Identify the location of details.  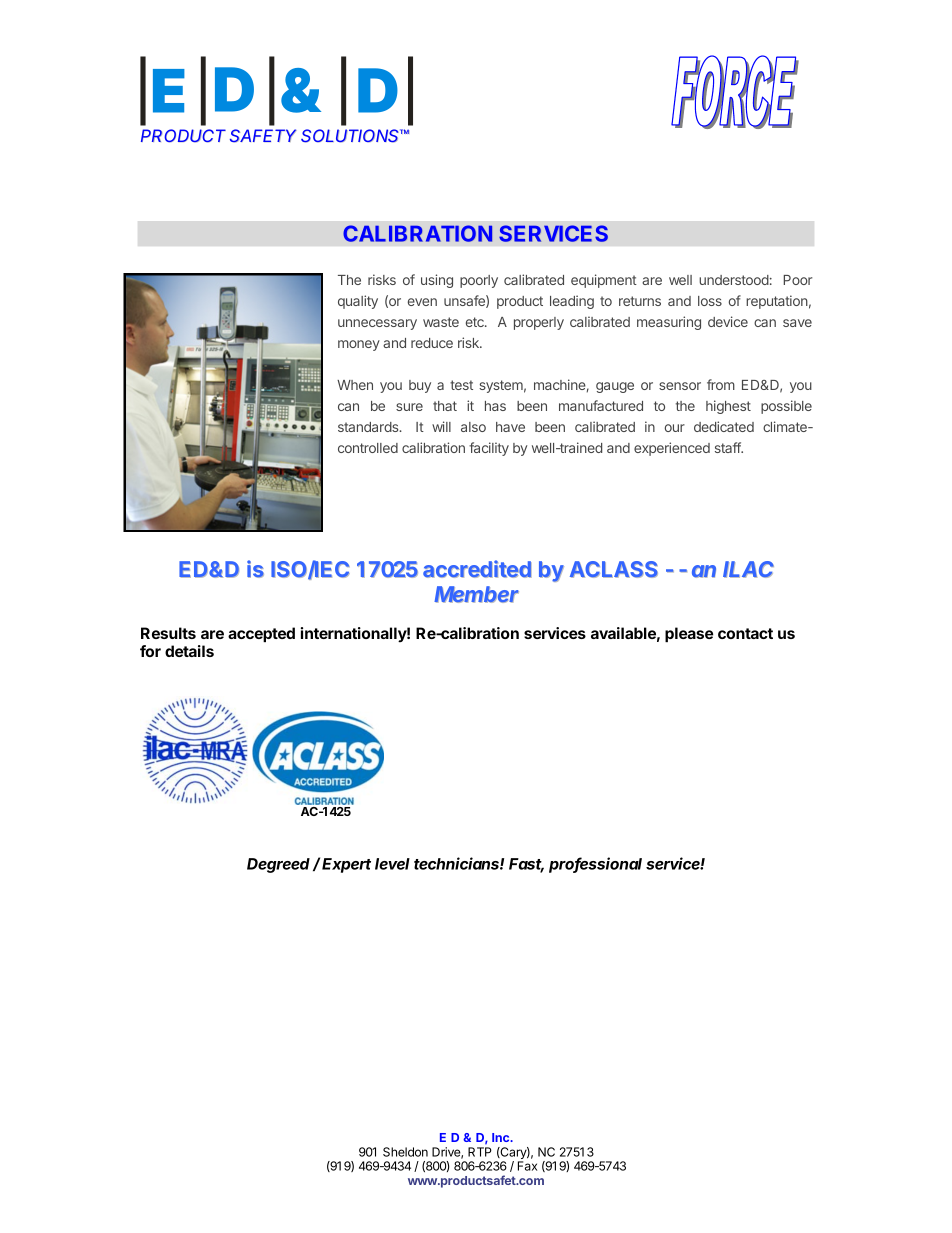
(189, 651).
